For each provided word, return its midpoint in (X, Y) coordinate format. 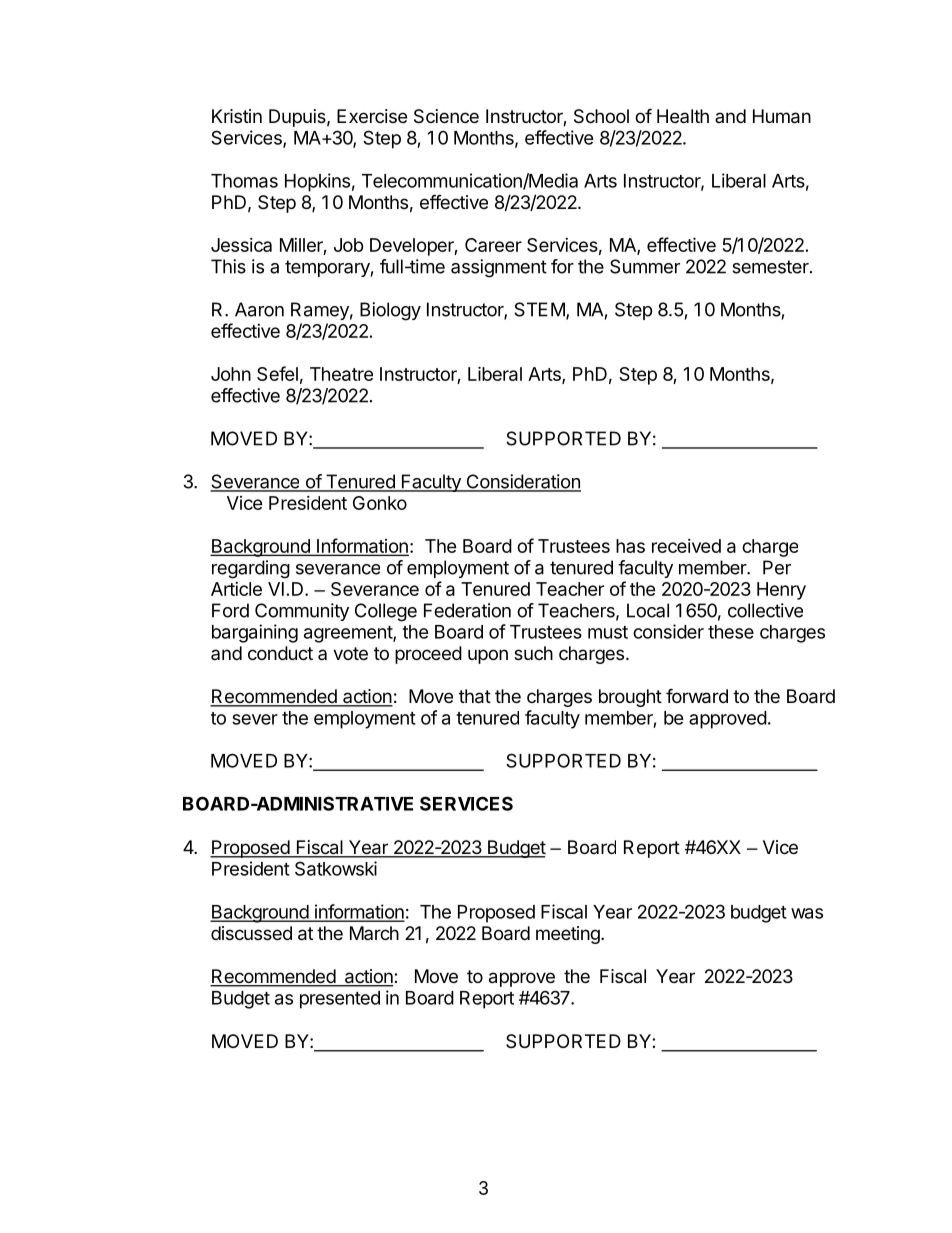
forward (697, 696)
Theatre (341, 374)
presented (340, 1000)
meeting (568, 935)
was (807, 913)
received (686, 546)
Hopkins (317, 182)
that (475, 696)
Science (446, 116)
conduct (280, 653)
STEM (539, 309)
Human (782, 116)
